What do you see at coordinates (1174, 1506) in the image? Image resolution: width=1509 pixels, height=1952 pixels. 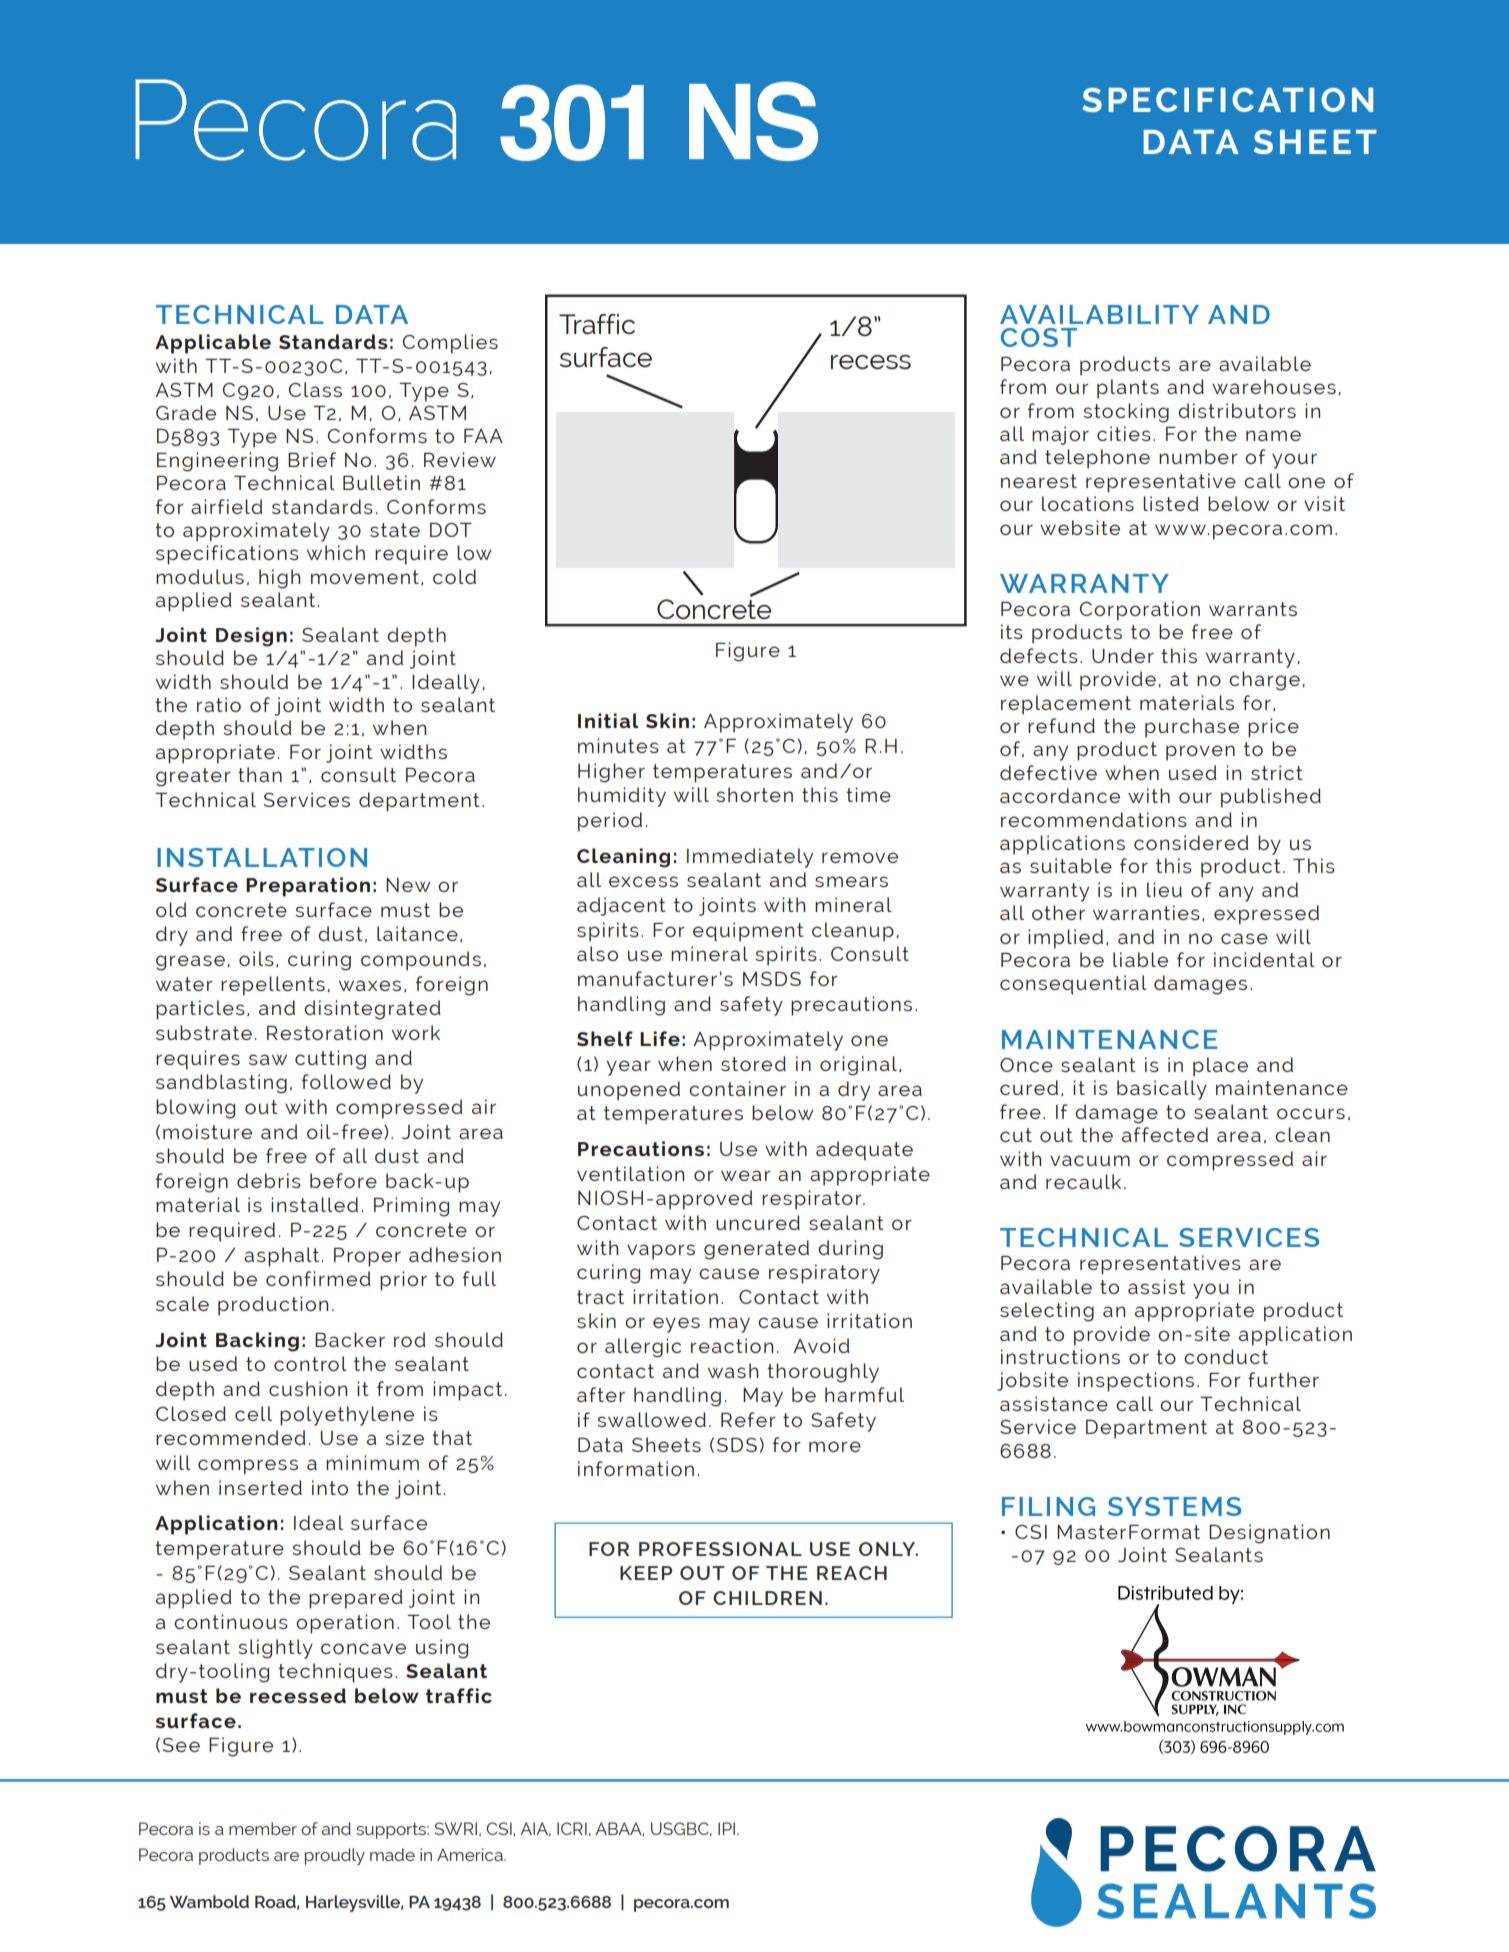 I see `SYSTEMS` at bounding box center [1174, 1506].
